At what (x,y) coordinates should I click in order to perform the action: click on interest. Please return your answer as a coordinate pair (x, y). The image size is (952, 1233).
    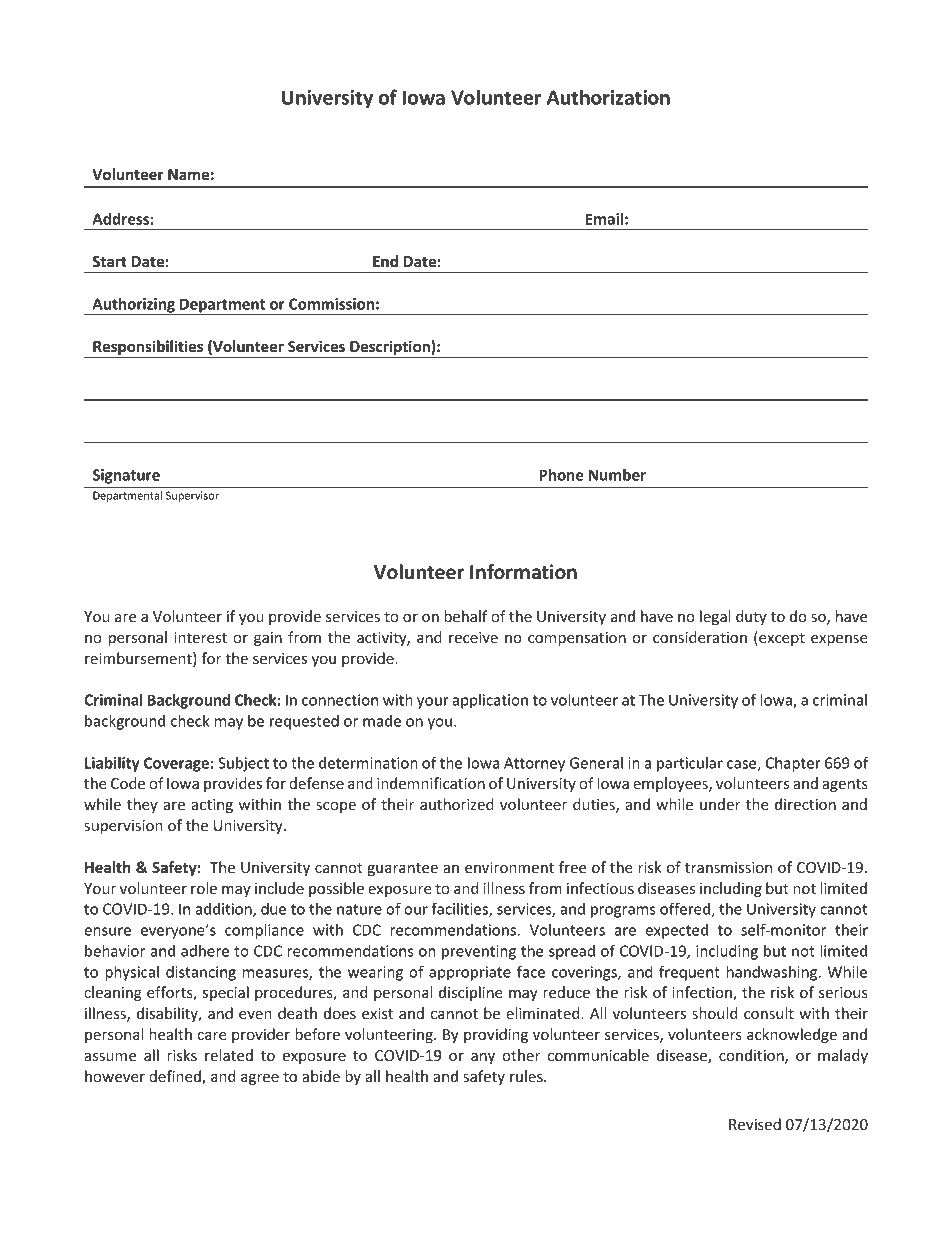
    Looking at the image, I should click on (200, 637).
